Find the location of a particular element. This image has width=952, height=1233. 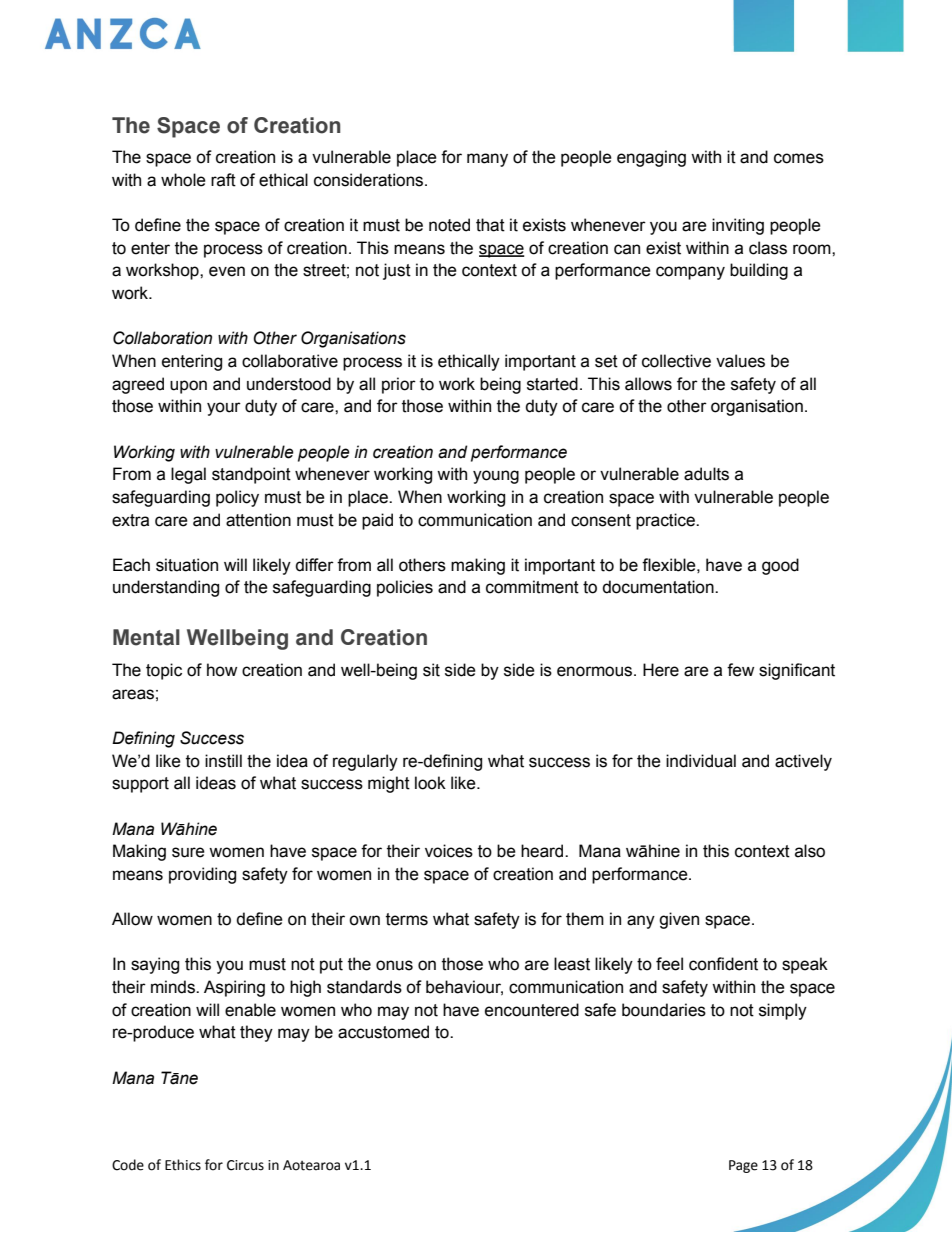

voices is located at coordinates (449, 851).
